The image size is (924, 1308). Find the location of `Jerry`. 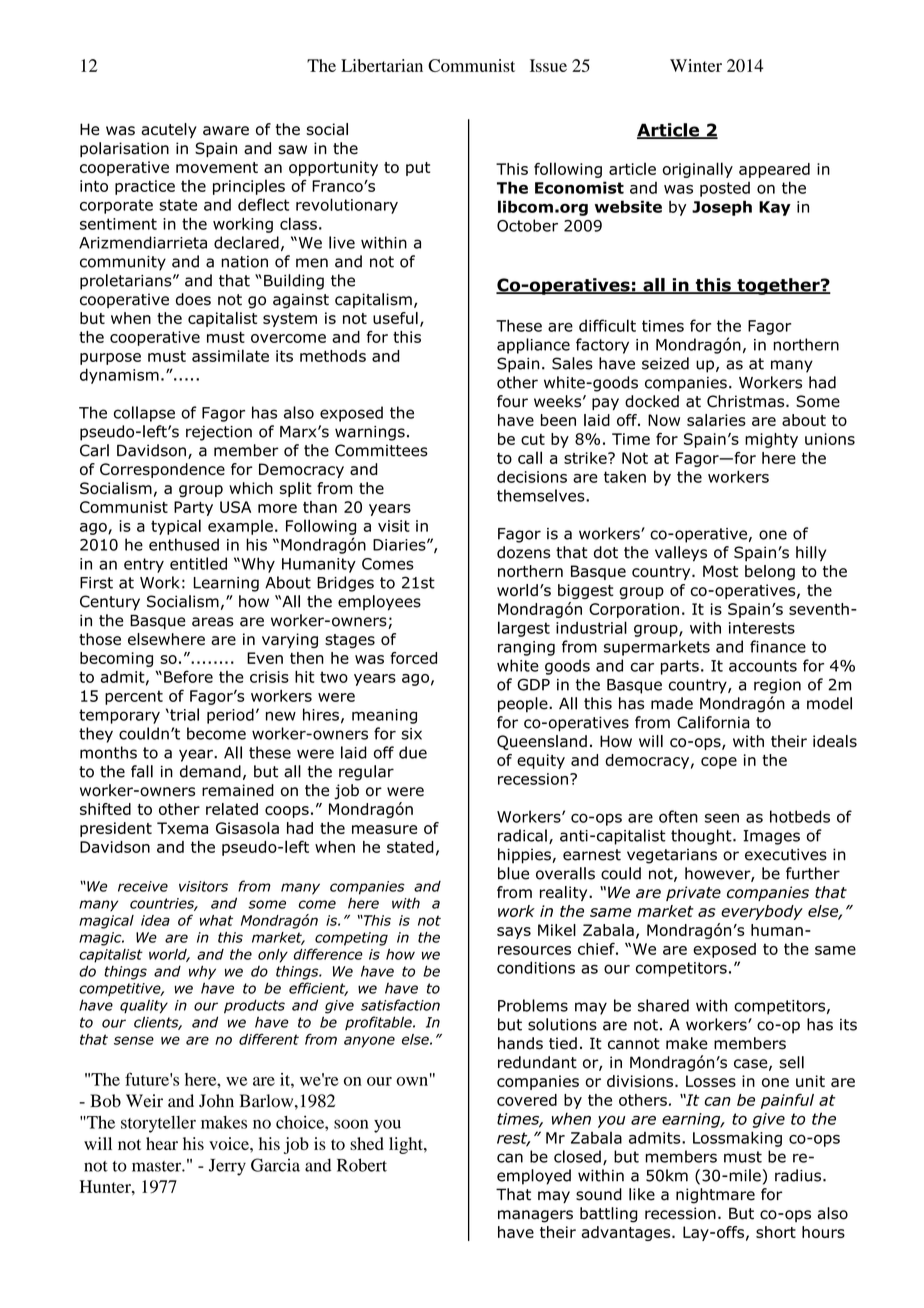

Jerry is located at coordinates (227, 1167).
